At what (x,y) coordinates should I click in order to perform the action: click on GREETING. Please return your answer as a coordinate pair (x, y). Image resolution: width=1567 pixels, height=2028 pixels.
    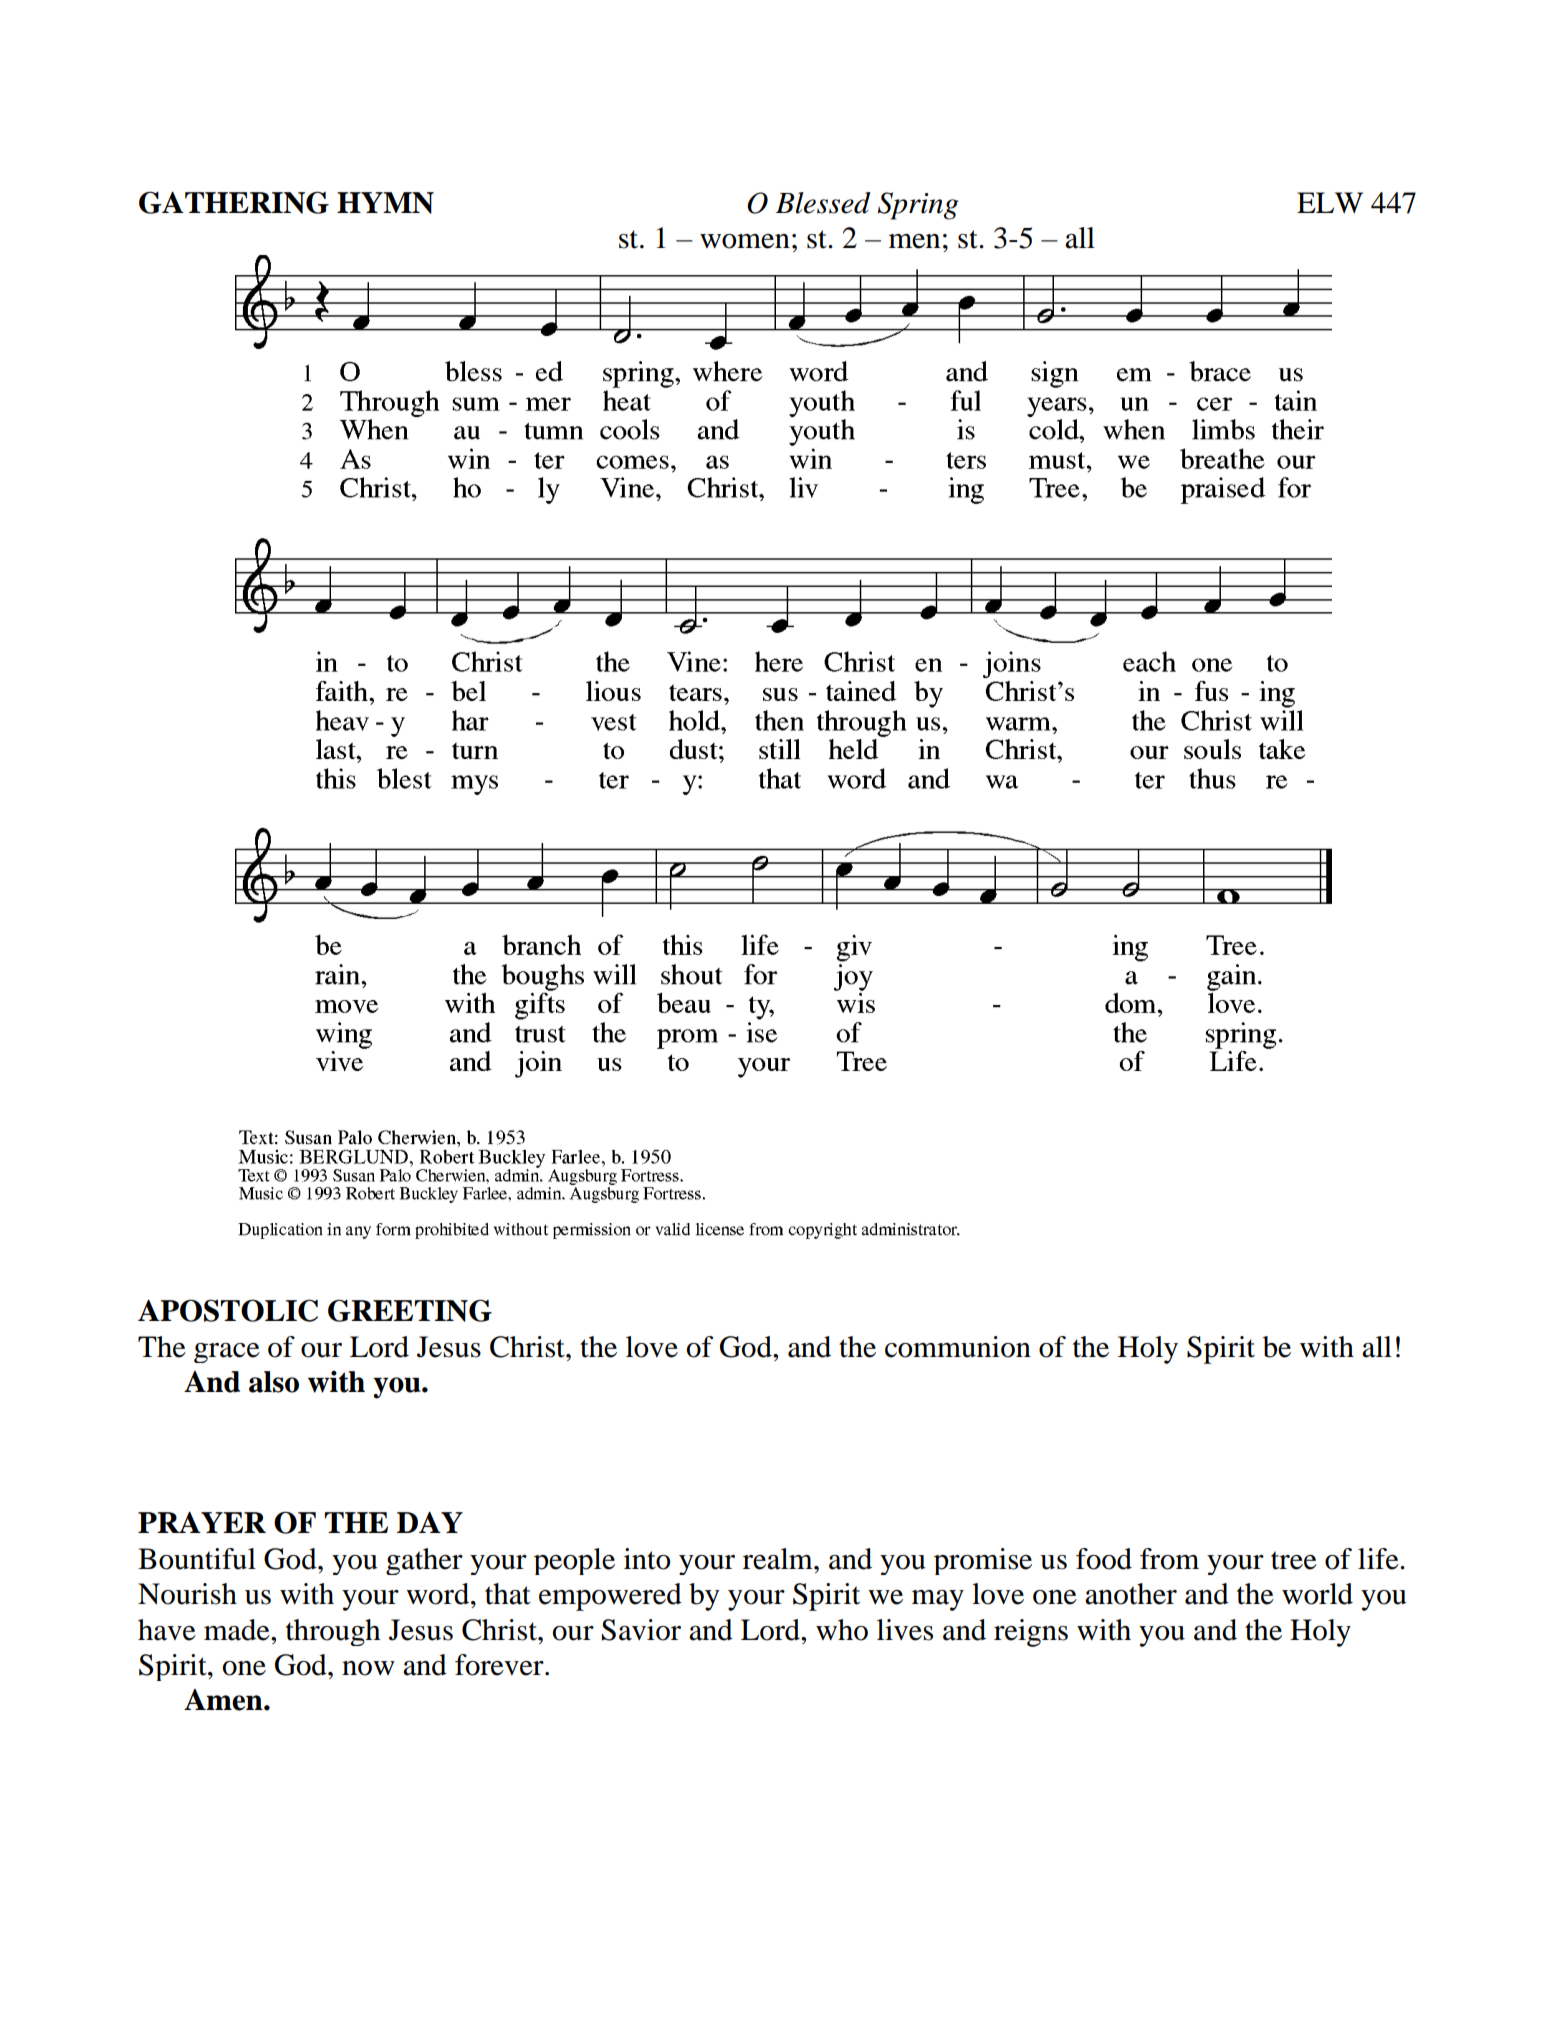
    Looking at the image, I should click on (410, 1310).
